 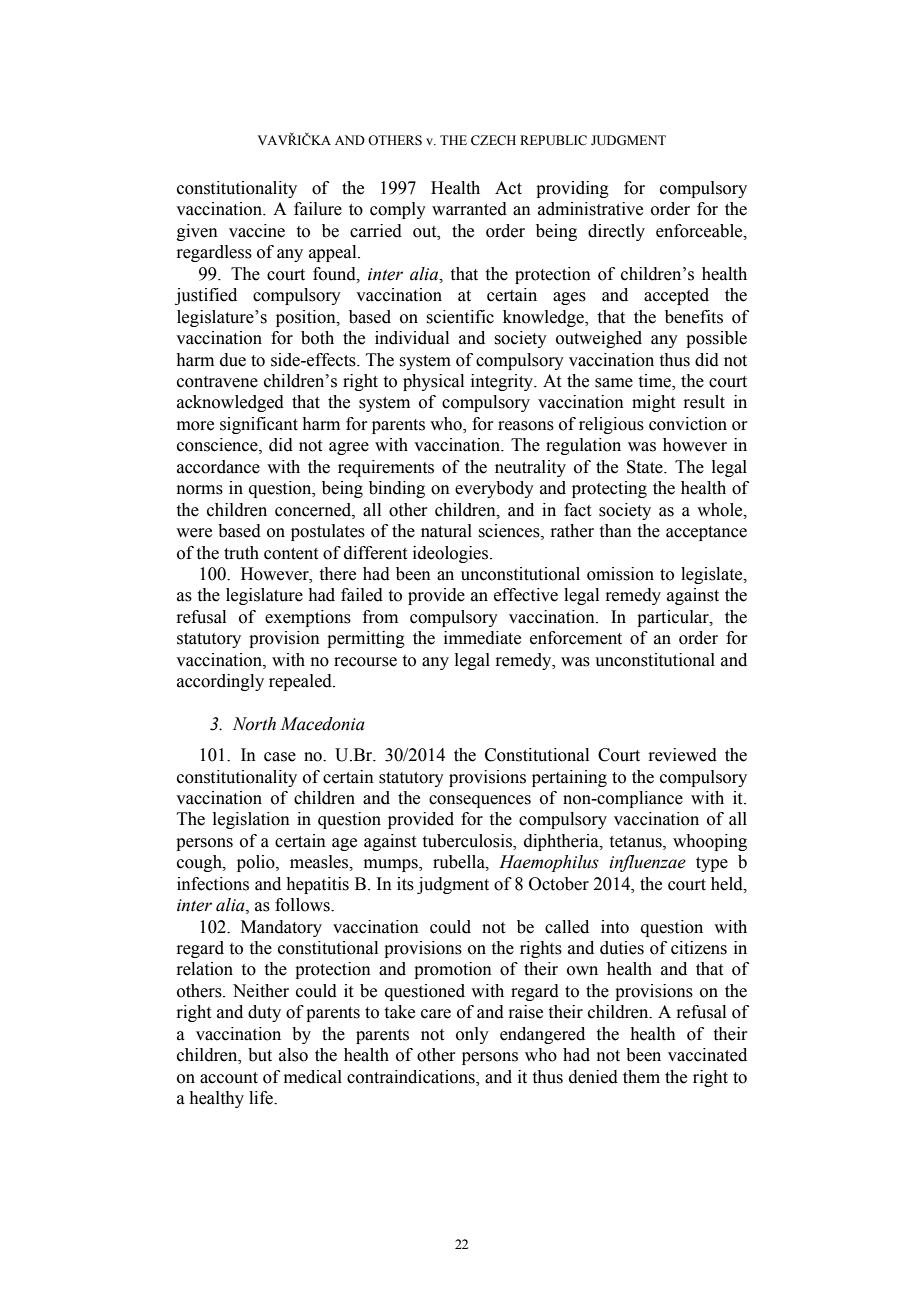 What do you see at coordinates (257, 231) in the screenshot?
I see `vaccine` at bounding box center [257, 231].
